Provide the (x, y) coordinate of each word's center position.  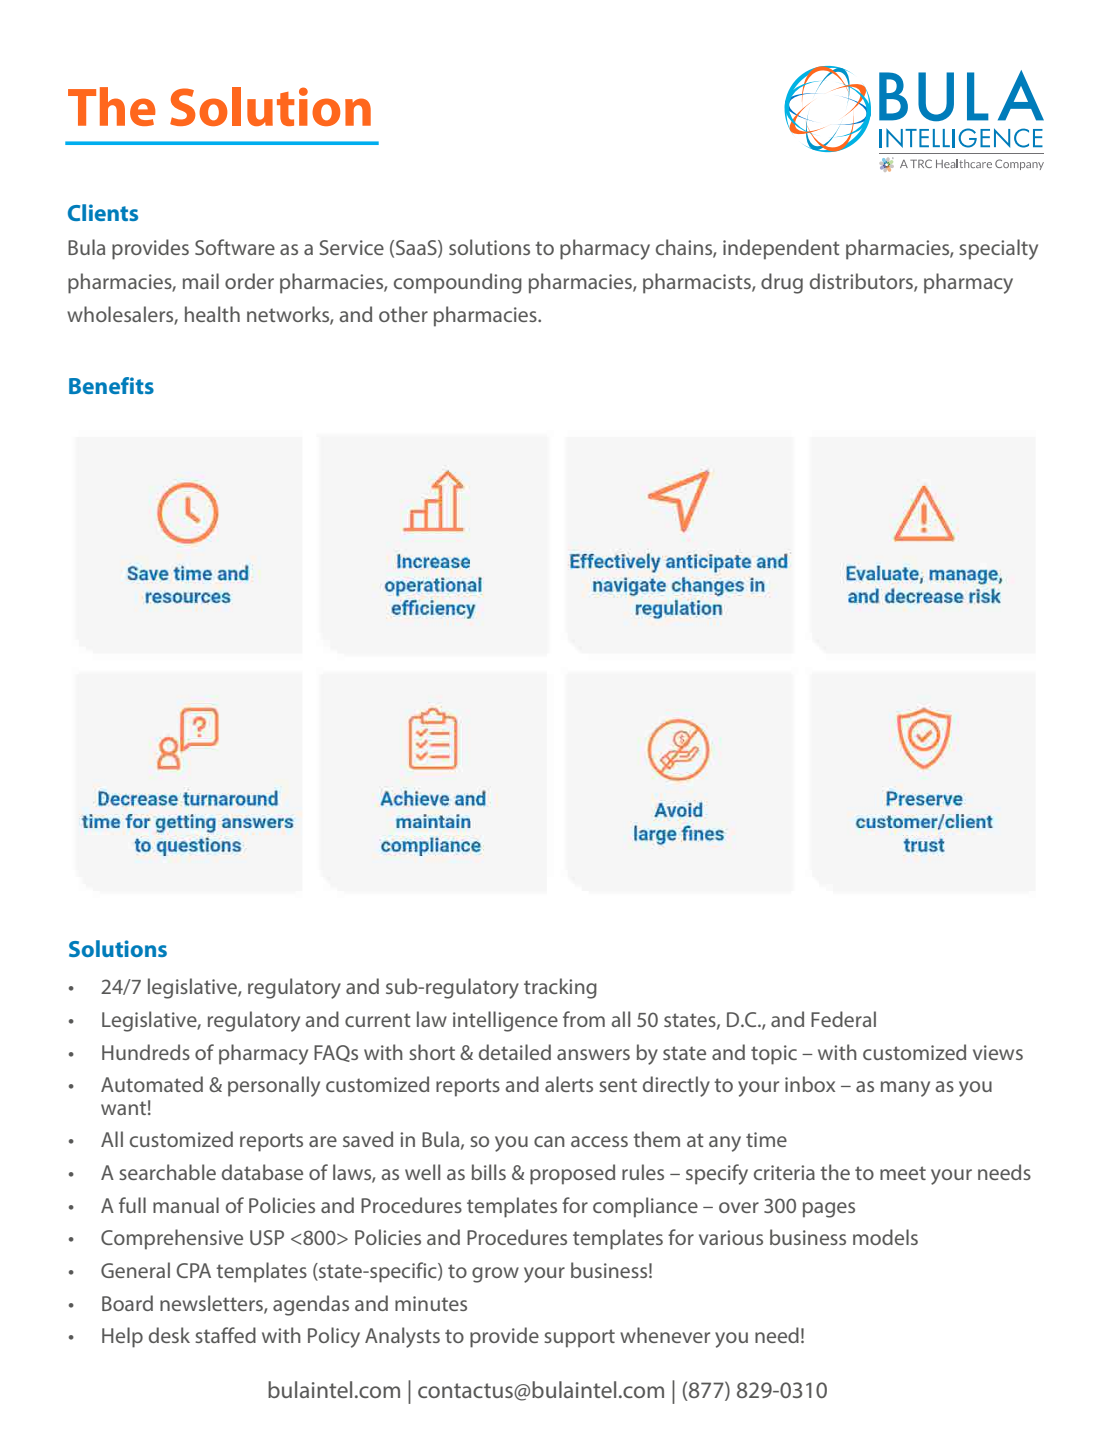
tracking (560, 988)
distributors (862, 282)
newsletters (212, 1304)
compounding (458, 283)
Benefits (111, 385)
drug (782, 283)
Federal (843, 1019)
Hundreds (146, 1052)
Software (235, 247)
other (403, 314)
